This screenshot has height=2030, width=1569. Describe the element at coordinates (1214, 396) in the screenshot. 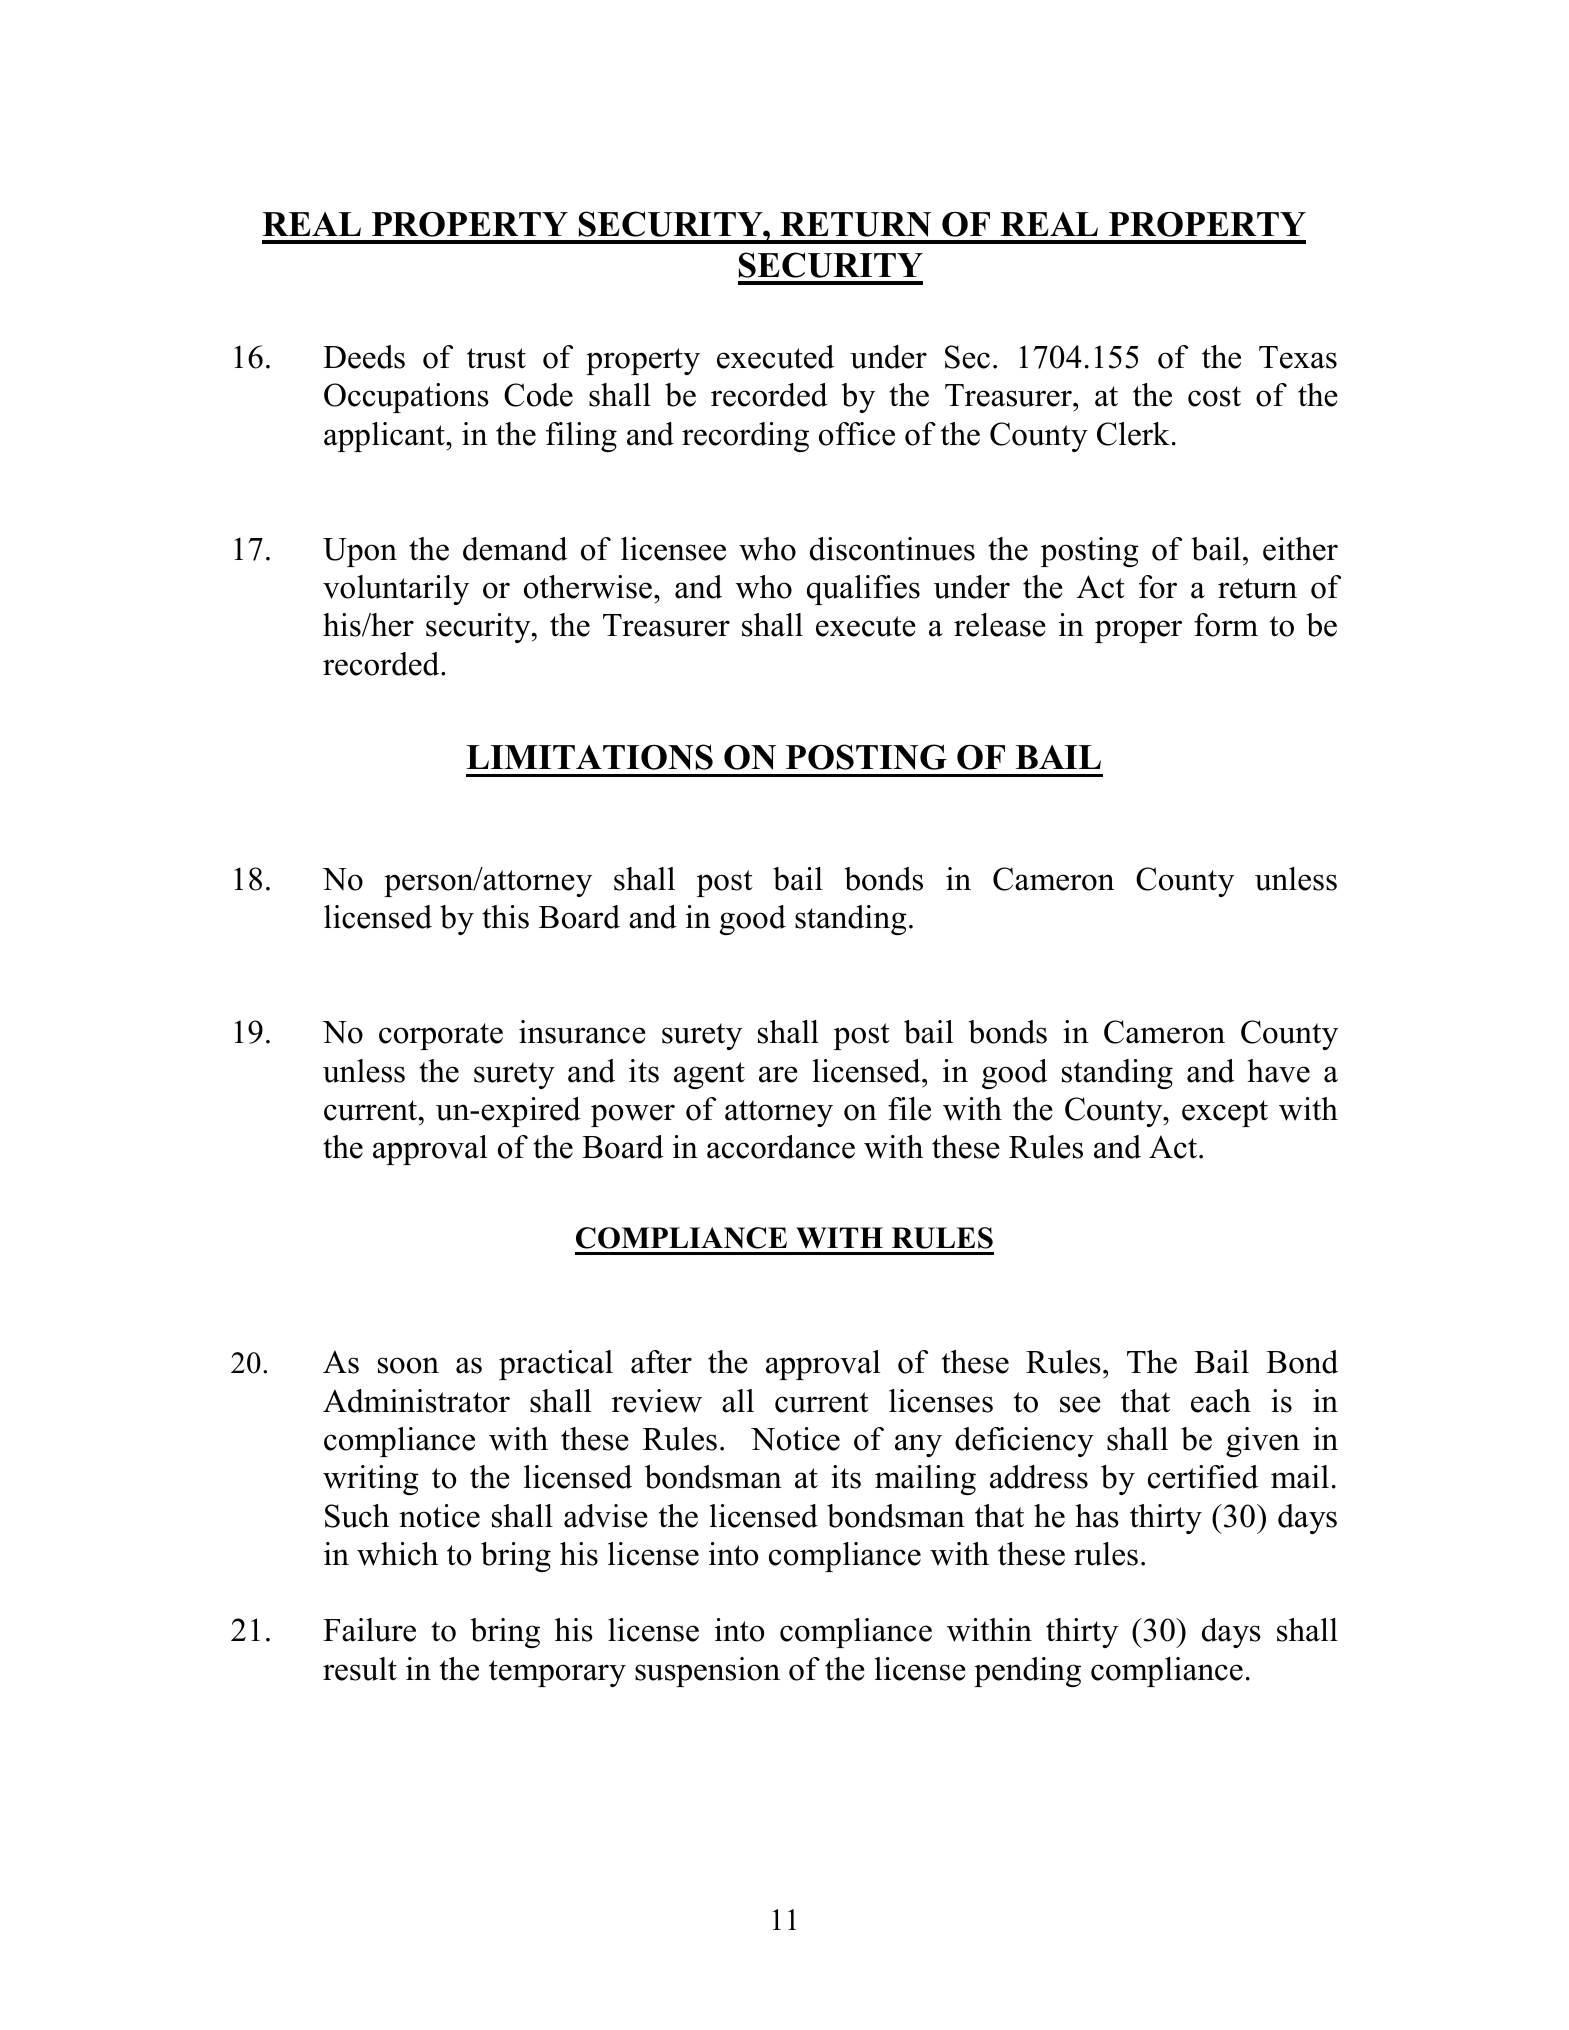

I see `cost` at that location.
